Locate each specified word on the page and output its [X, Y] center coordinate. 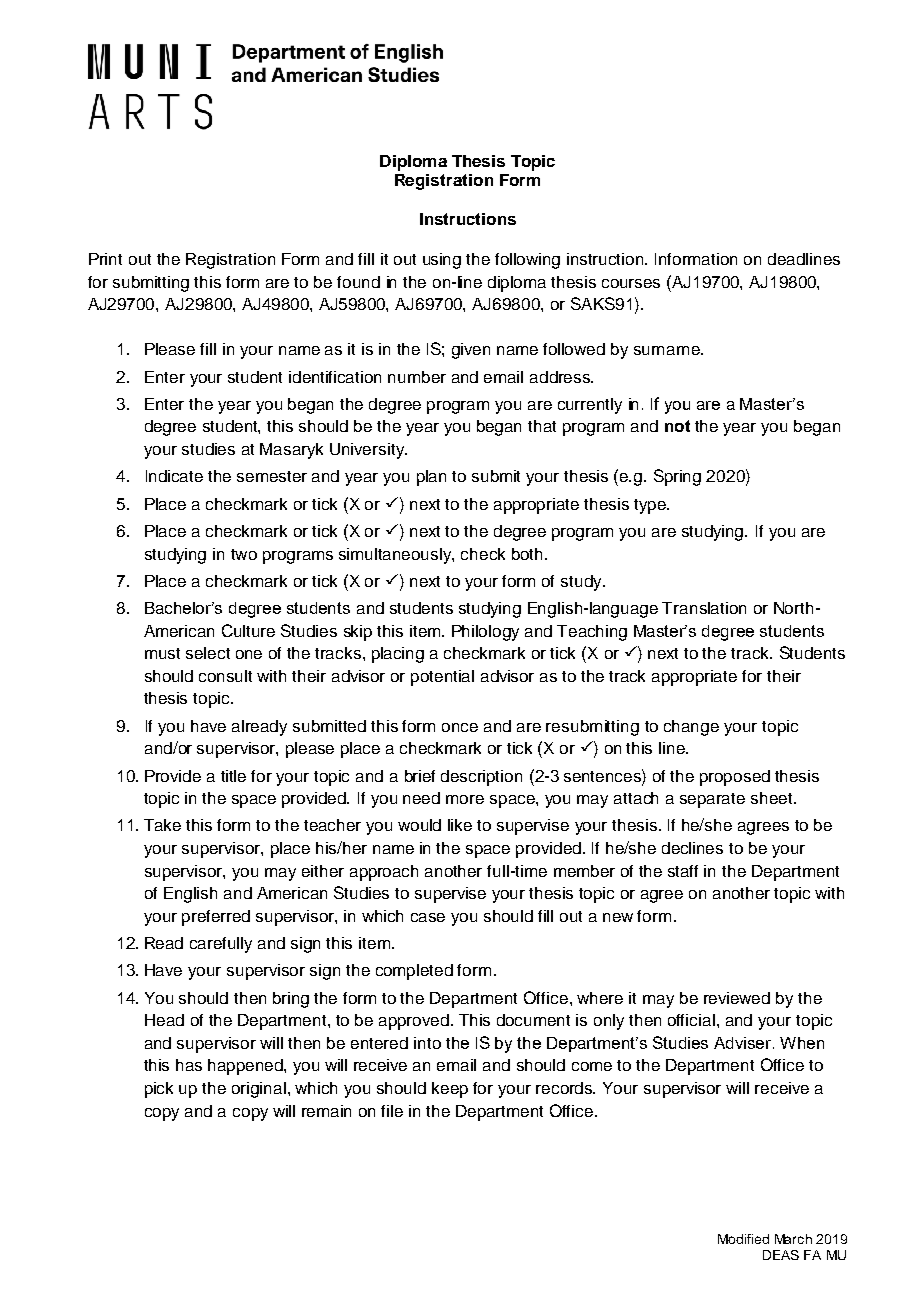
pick [159, 1090]
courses [631, 283]
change [691, 728]
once [460, 727]
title [233, 776]
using [442, 261]
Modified [743, 1239]
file [392, 1111]
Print [105, 259]
